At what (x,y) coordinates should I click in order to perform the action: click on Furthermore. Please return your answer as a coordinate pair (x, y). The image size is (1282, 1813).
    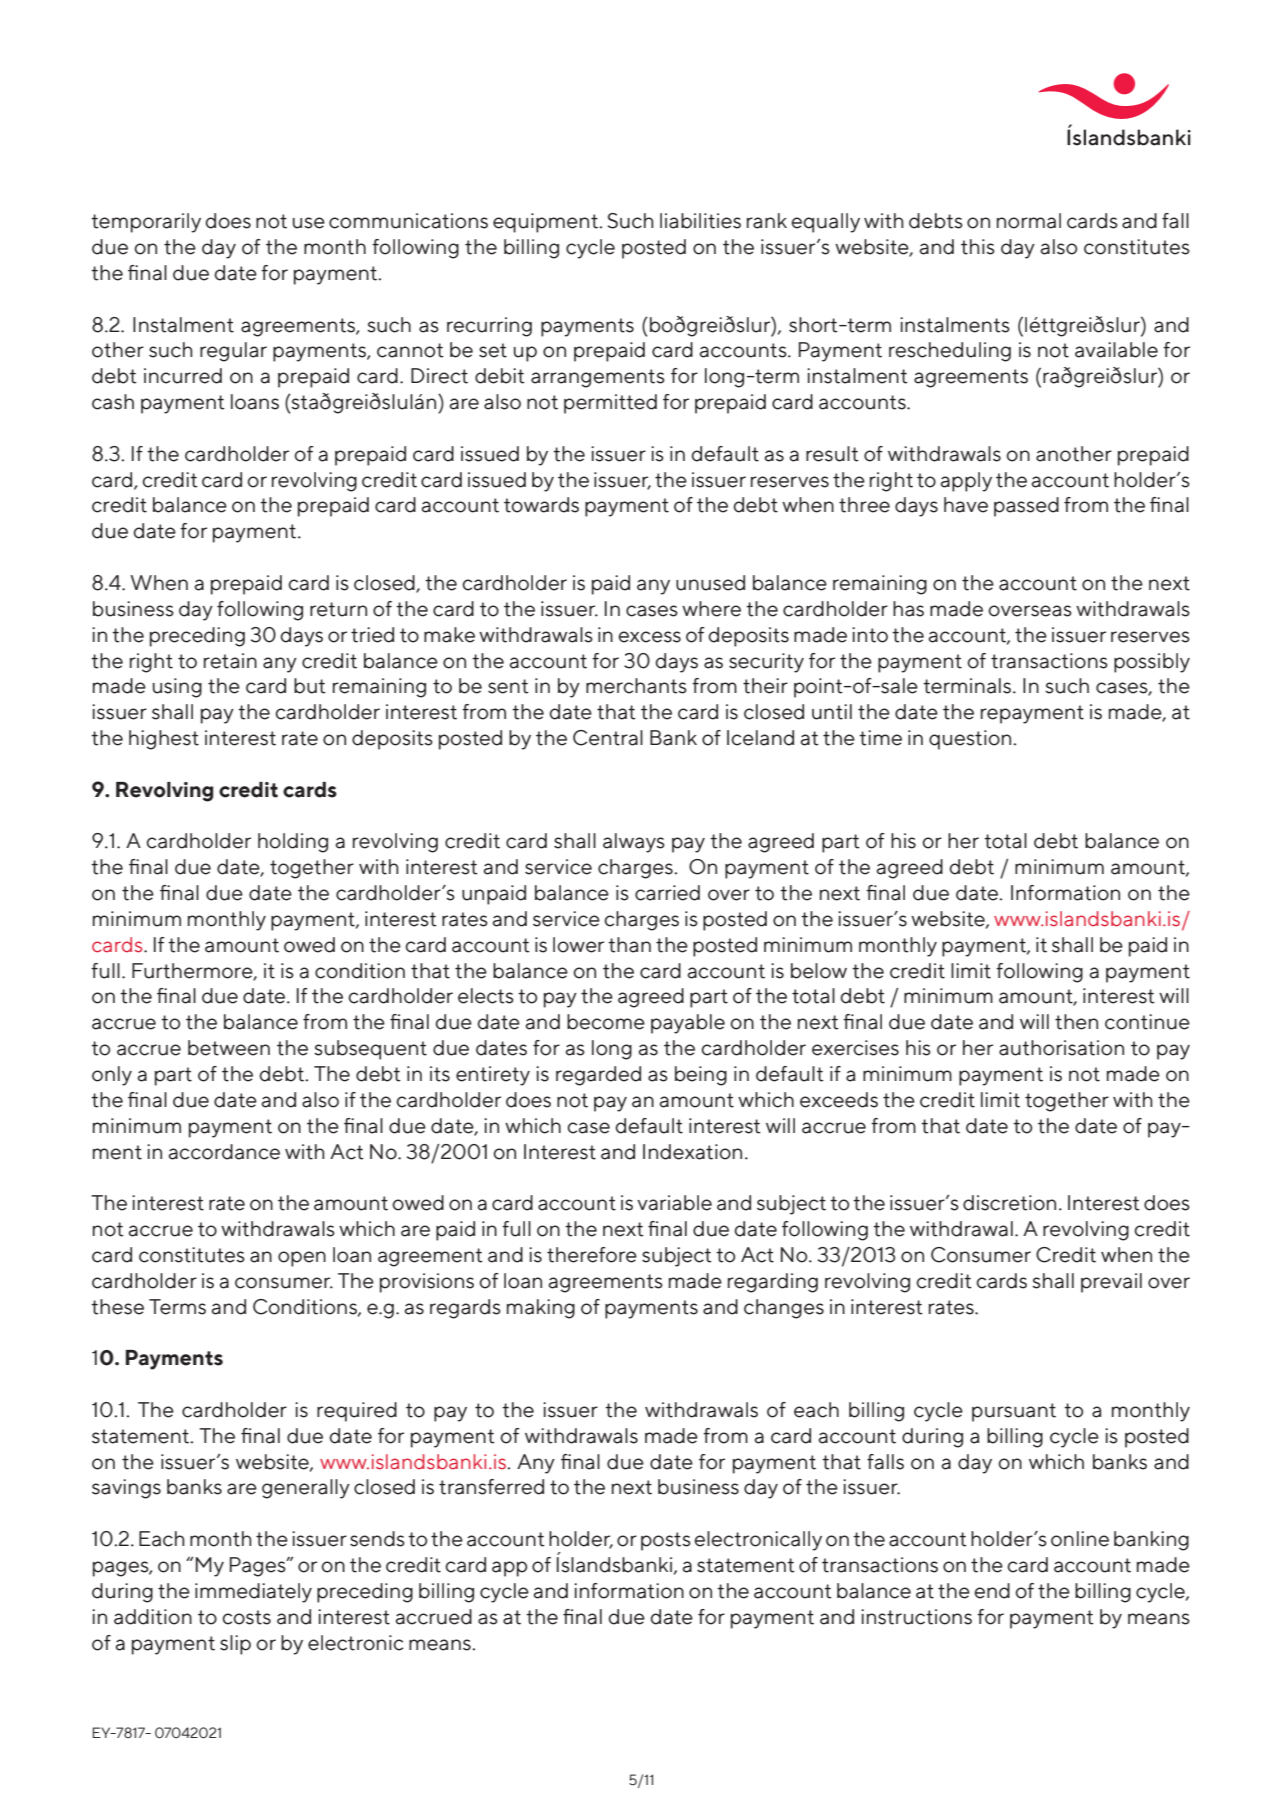
    Looking at the image, I should click on (193, 971).
